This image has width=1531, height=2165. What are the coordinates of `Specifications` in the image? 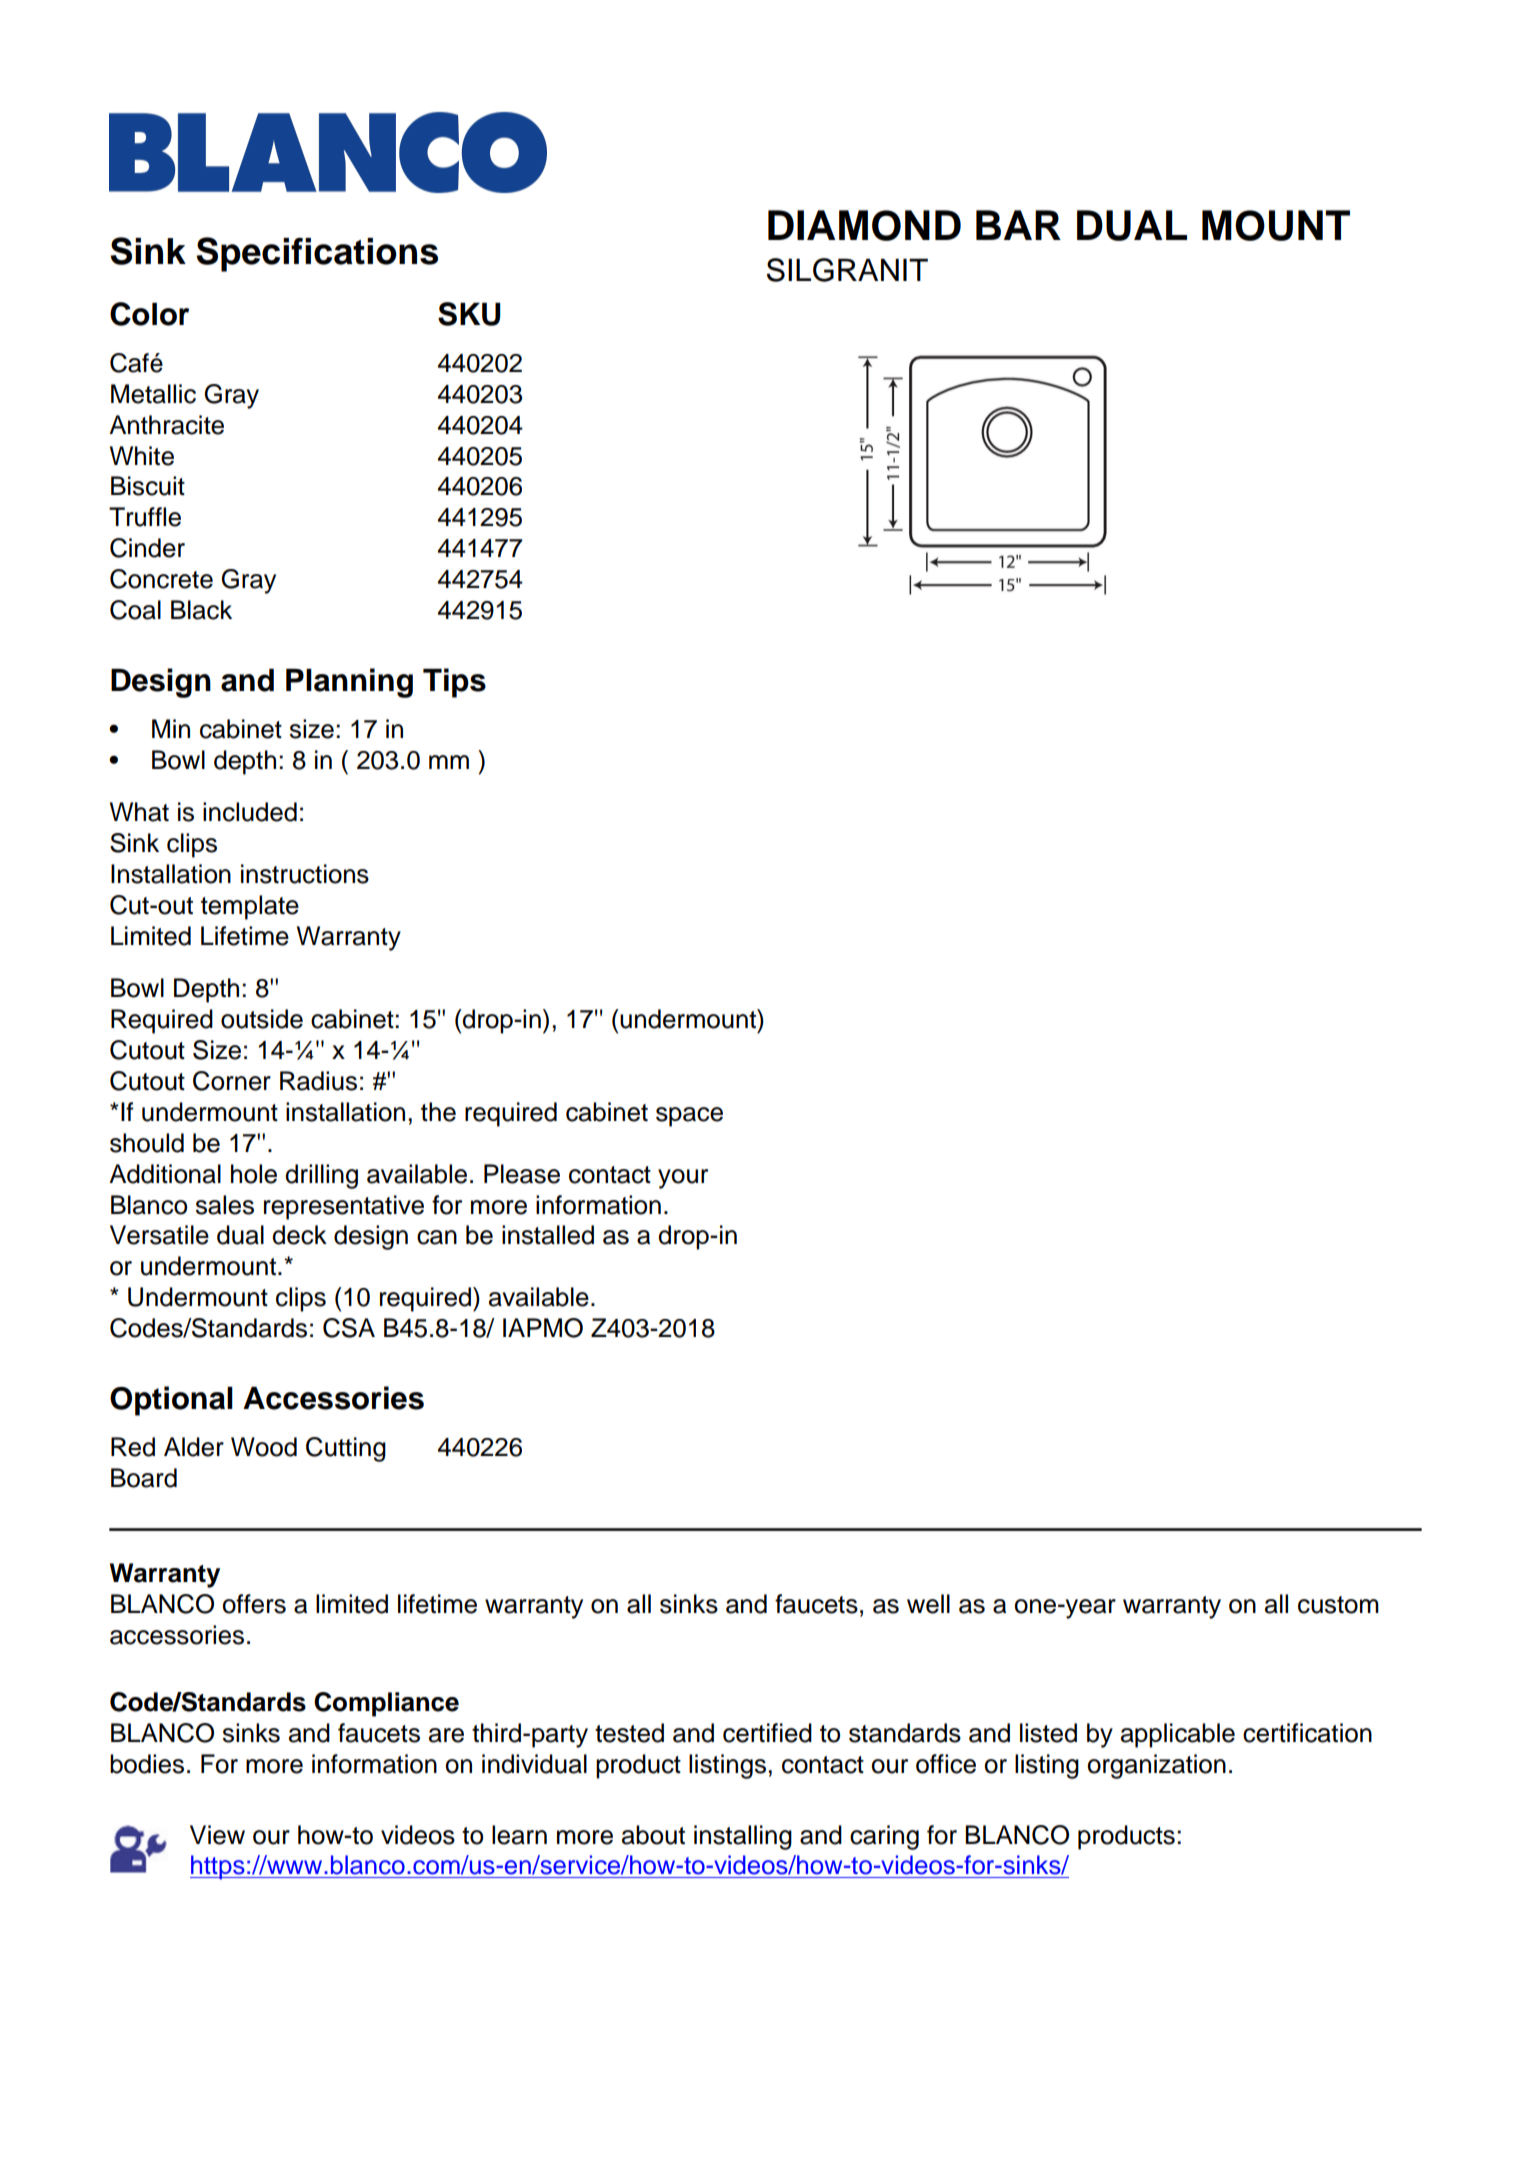 It's located at (317, 254).
